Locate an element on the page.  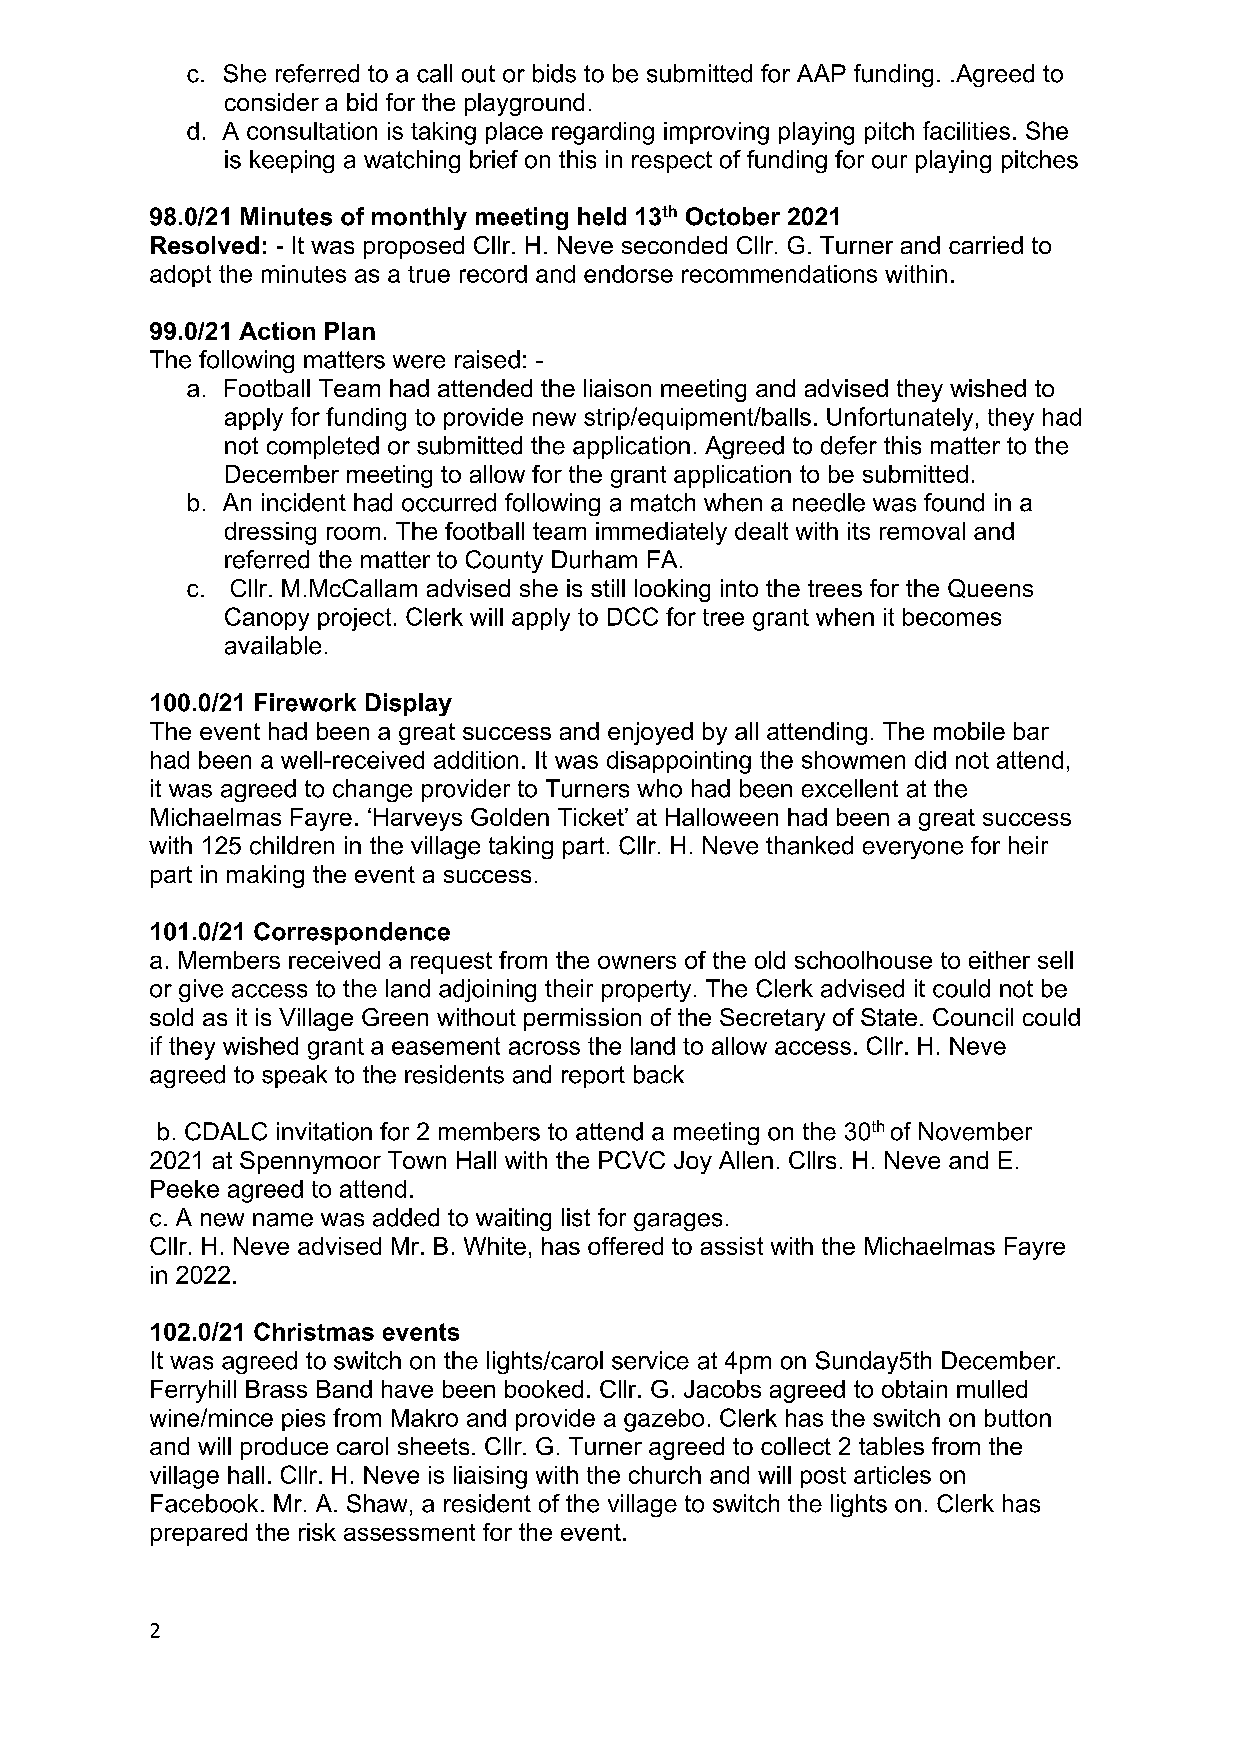
did is located at coordinates (930, 760).
